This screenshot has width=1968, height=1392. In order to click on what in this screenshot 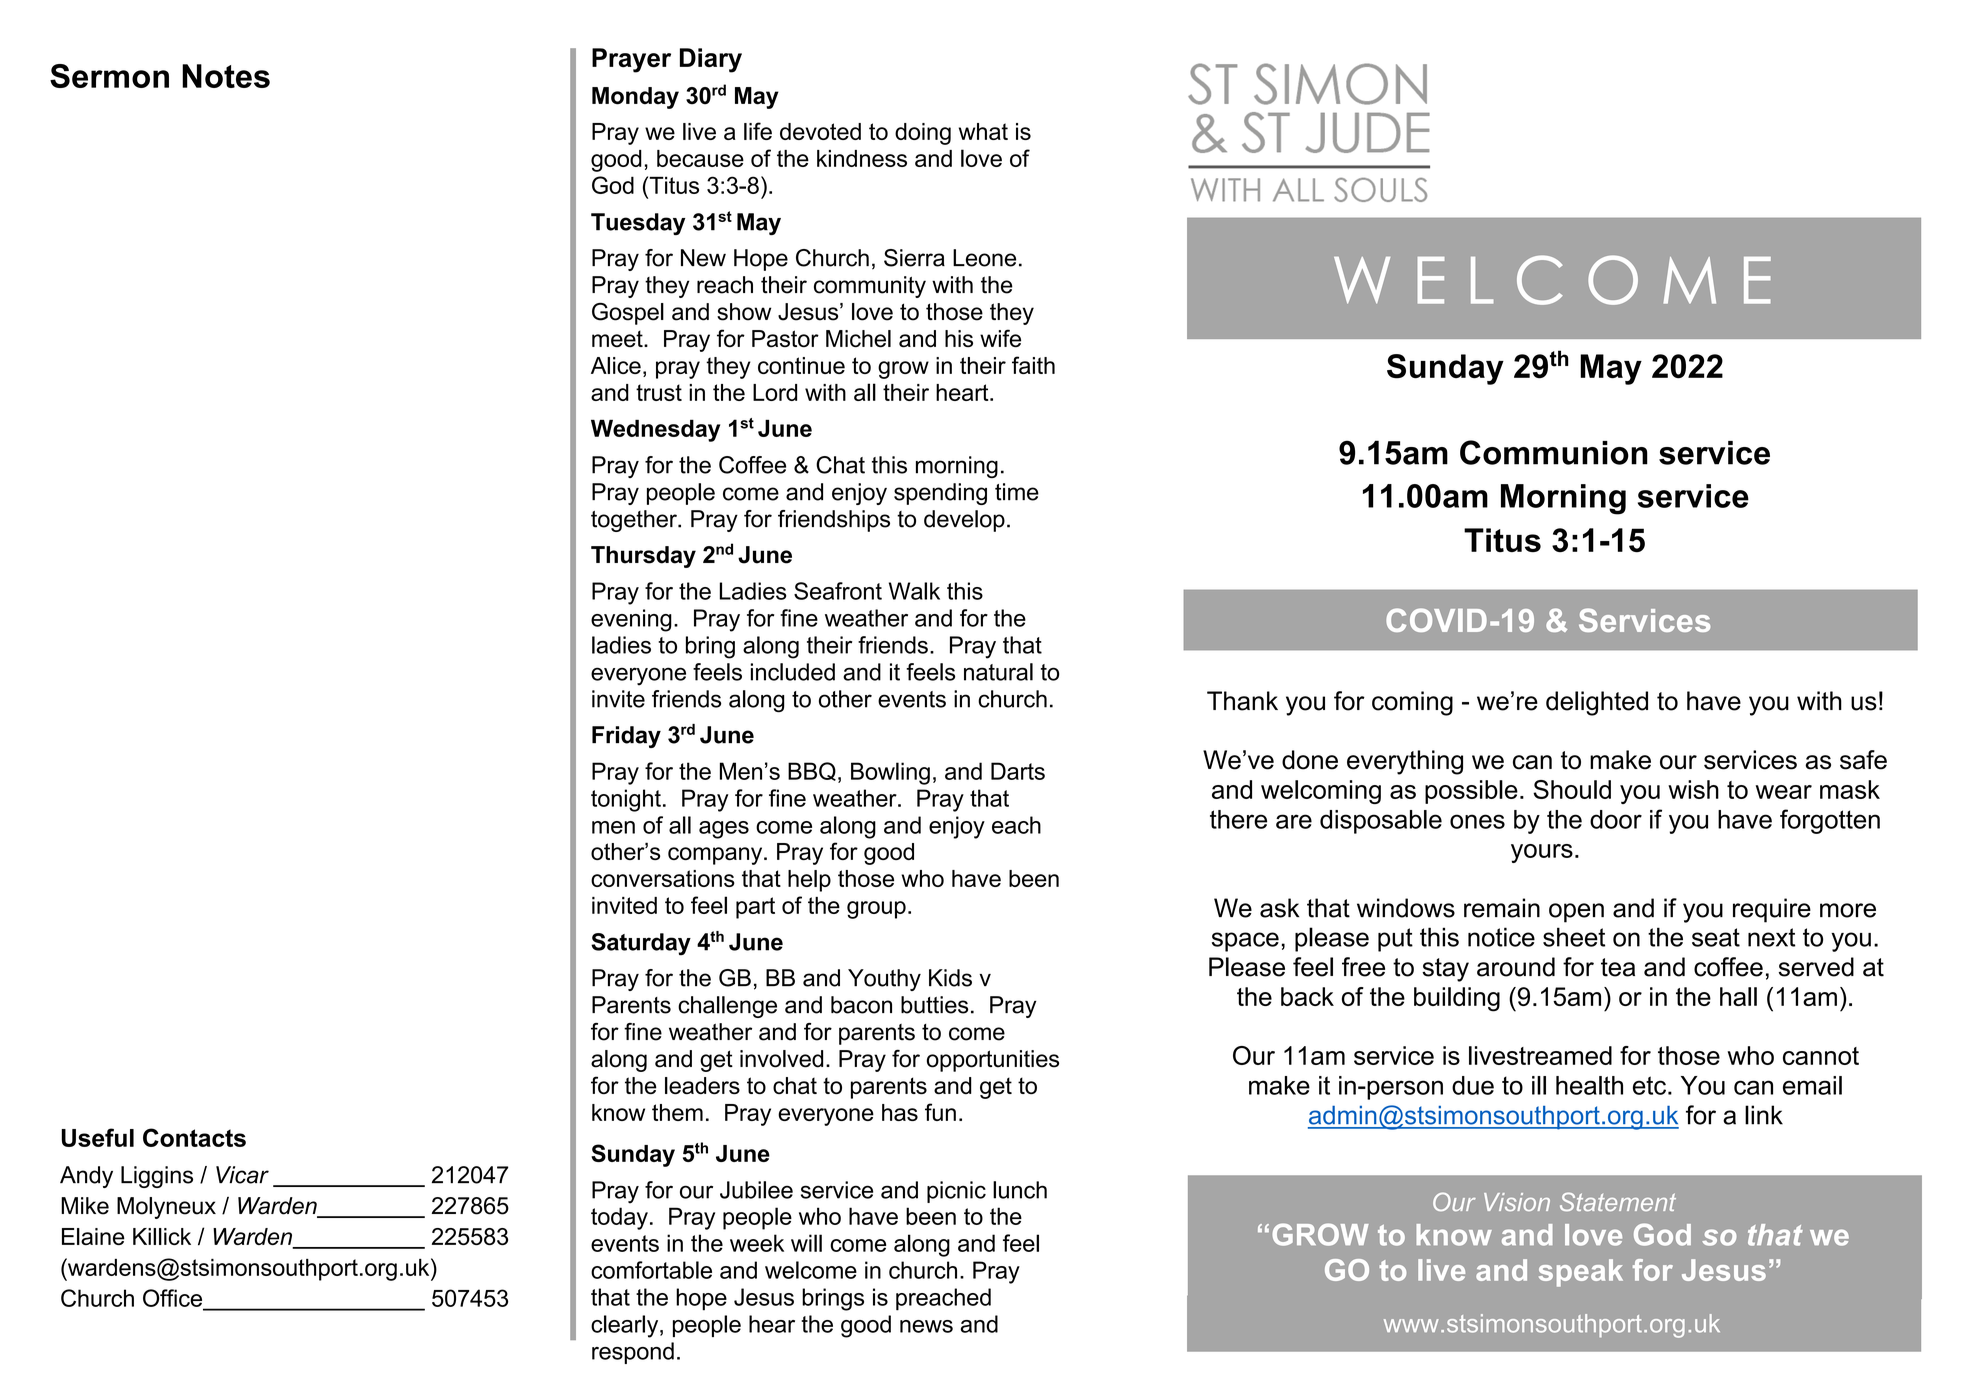, I will do `click(983, 131)`.
